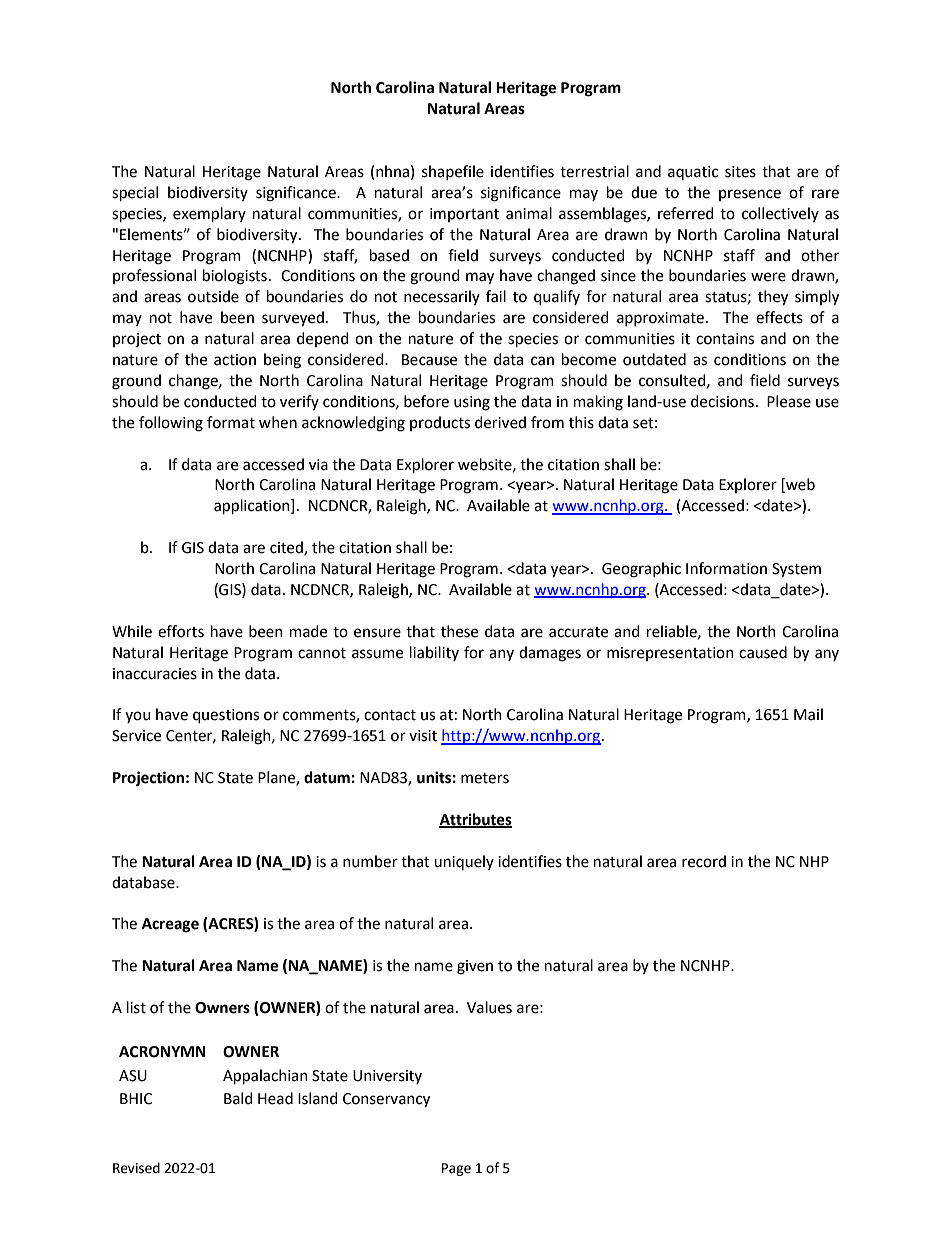 The width and height of the screenshot is (952, 1233). What do you see at coordinates (155, 674) in the screenshot?
I see `inaccuracies` at bounding box center [155, 674].
